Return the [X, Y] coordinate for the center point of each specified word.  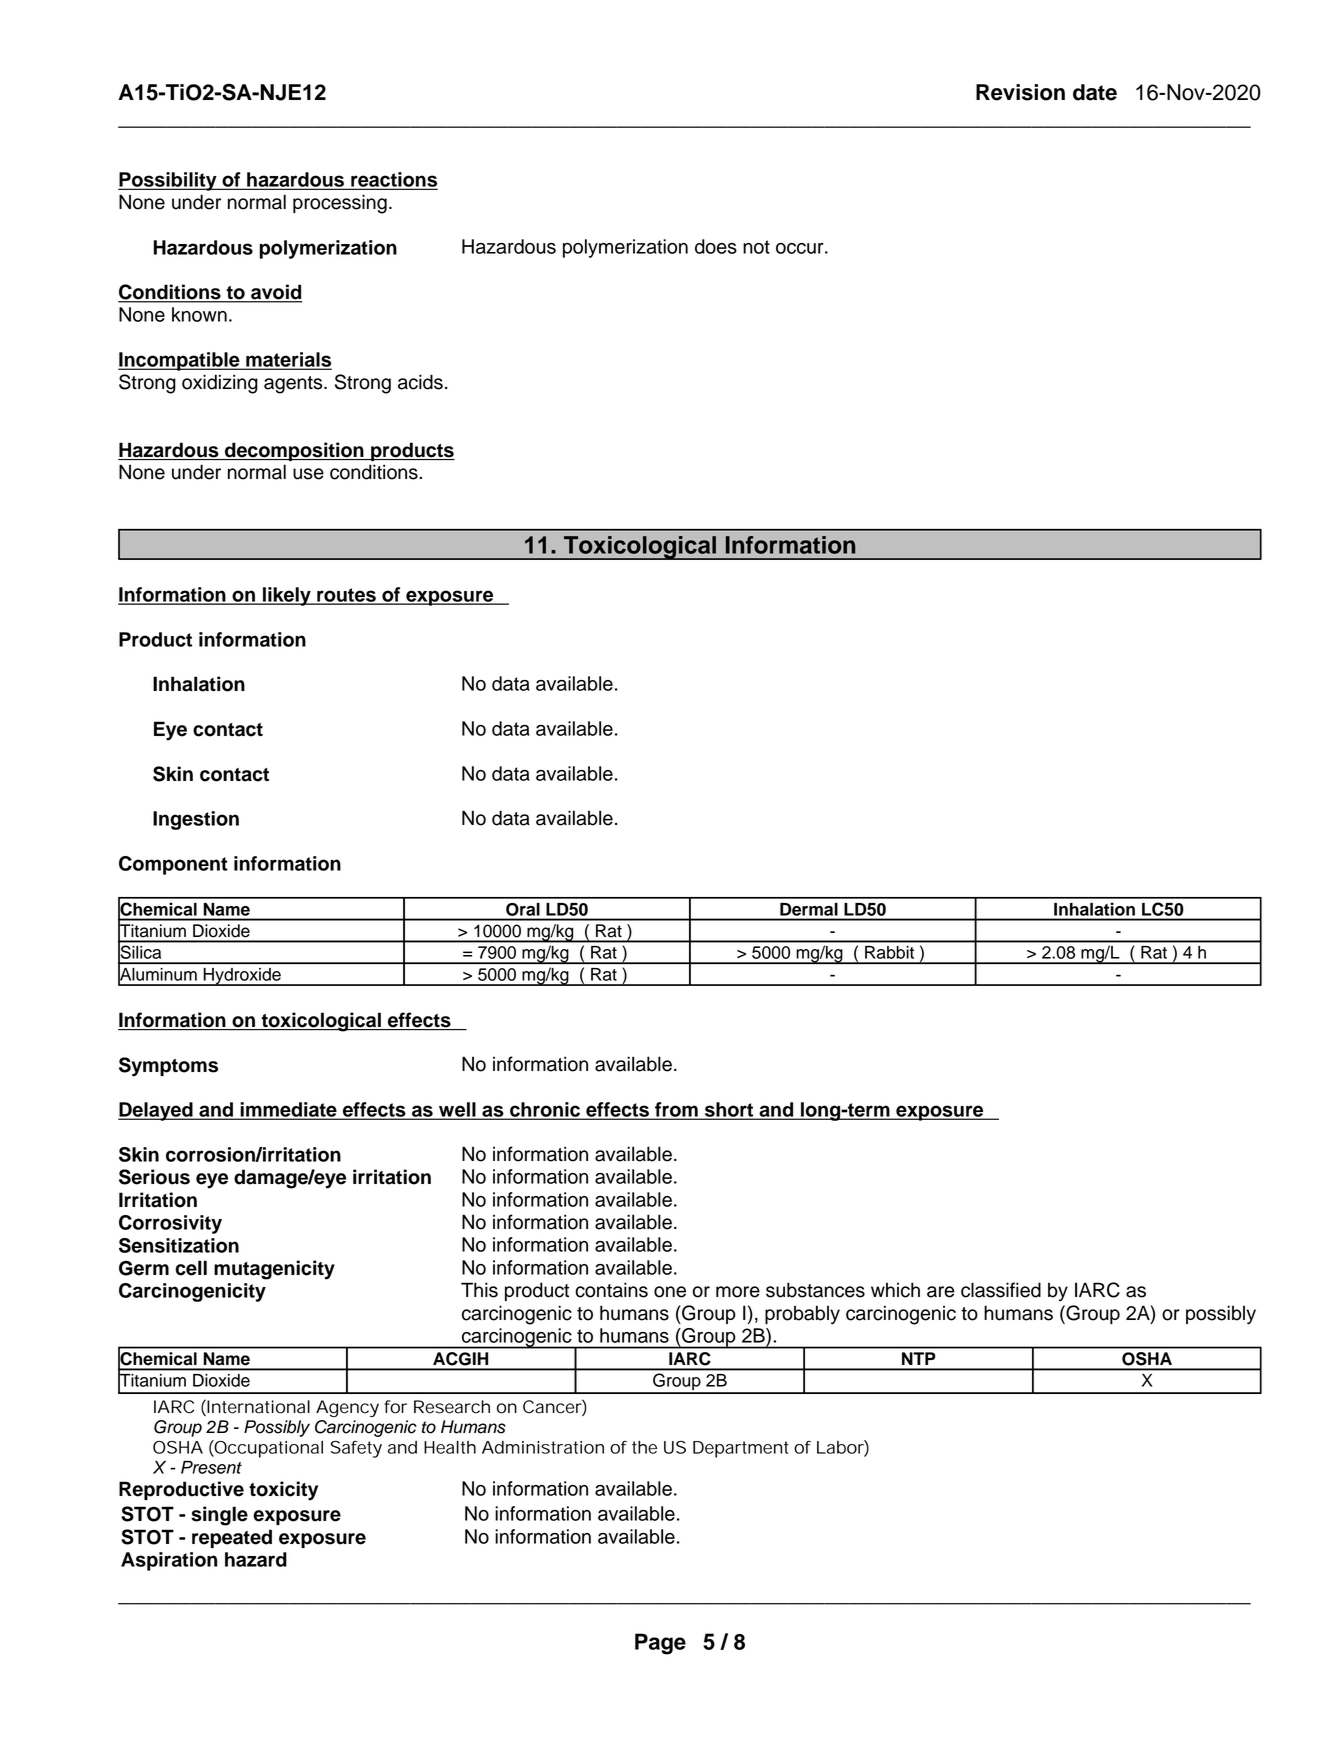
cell [191, 1268]
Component [173, 865]
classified [1001, 1290]
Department [741, 1449]
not [756, 247]
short [729, 1110]
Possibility [168, 181]
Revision [1020, 92]
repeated [232, 1538]
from [676, 1110]
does [716, 246]
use [308, 474]
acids [420, 382]
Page [660, 1644]
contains [611, 1290]
